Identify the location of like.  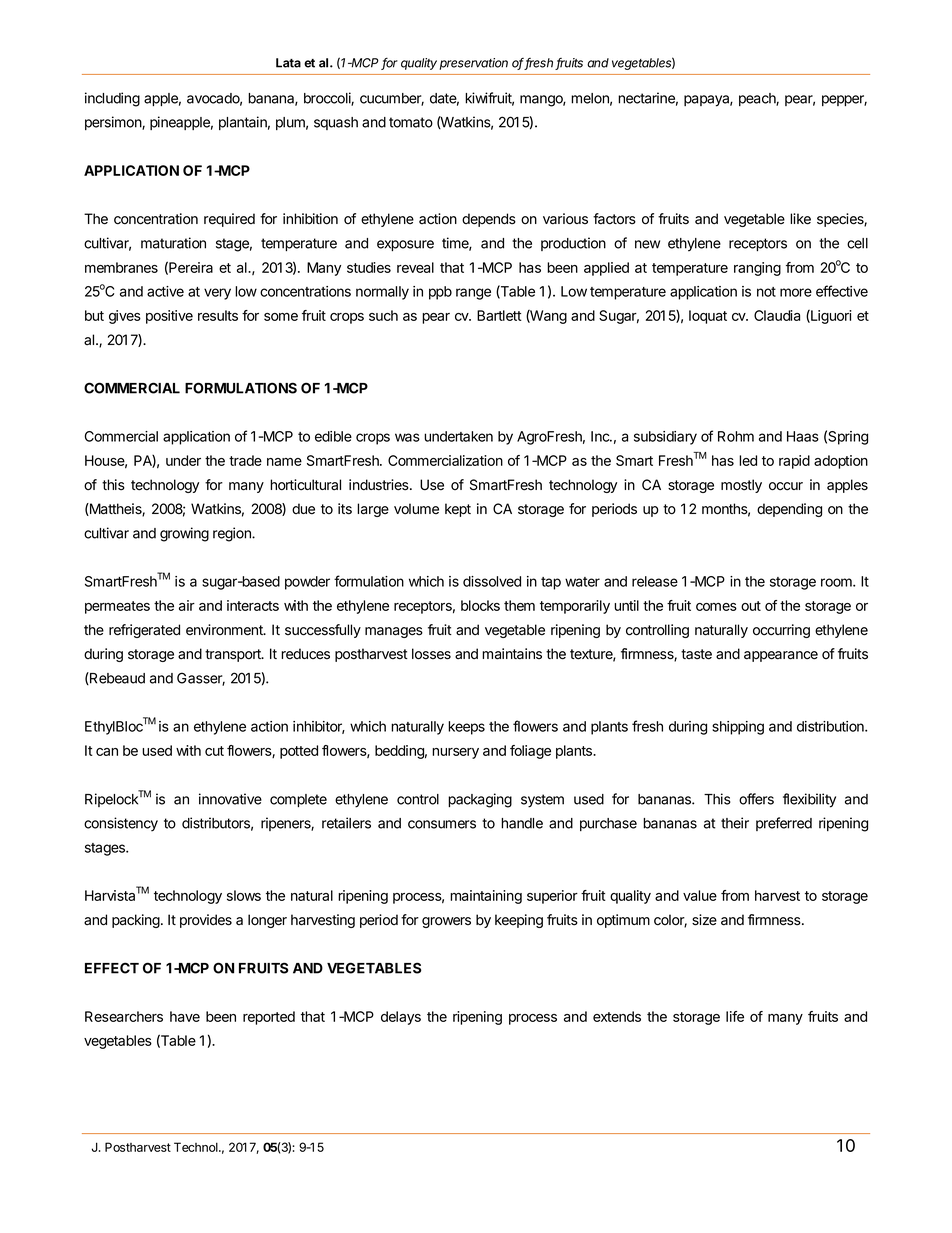
(800, 219).
